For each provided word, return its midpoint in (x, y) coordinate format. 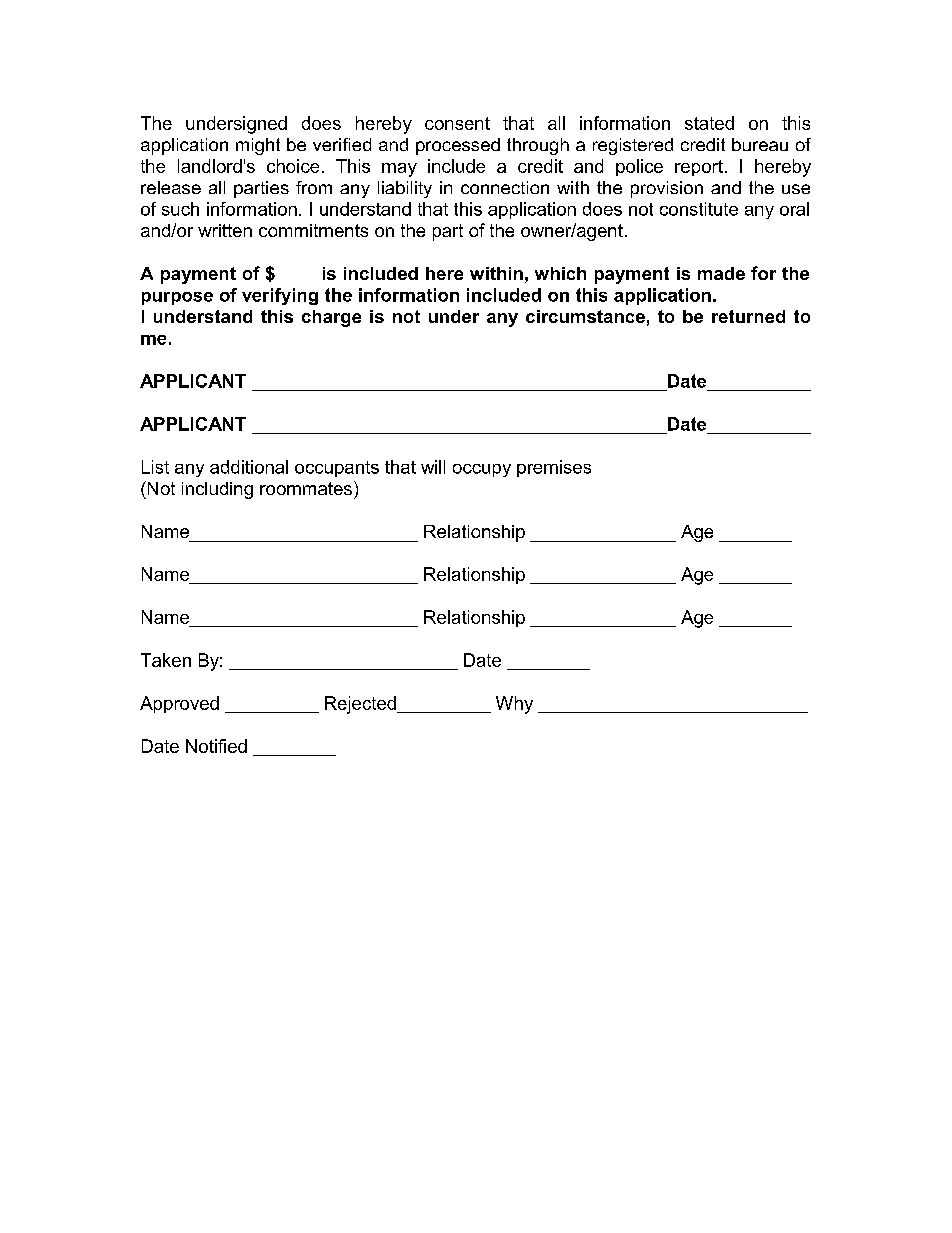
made (721, 273)
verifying (280, 296)
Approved (179, 704)
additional (249, 467)
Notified (216, 746)
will (433, 467)
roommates (306, 488)
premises (554, 468)
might (258, 146)
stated (709, 123)
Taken (166, 660)
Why (514, 705)
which (560, 273)
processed (458, 146)
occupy (482, 470)
